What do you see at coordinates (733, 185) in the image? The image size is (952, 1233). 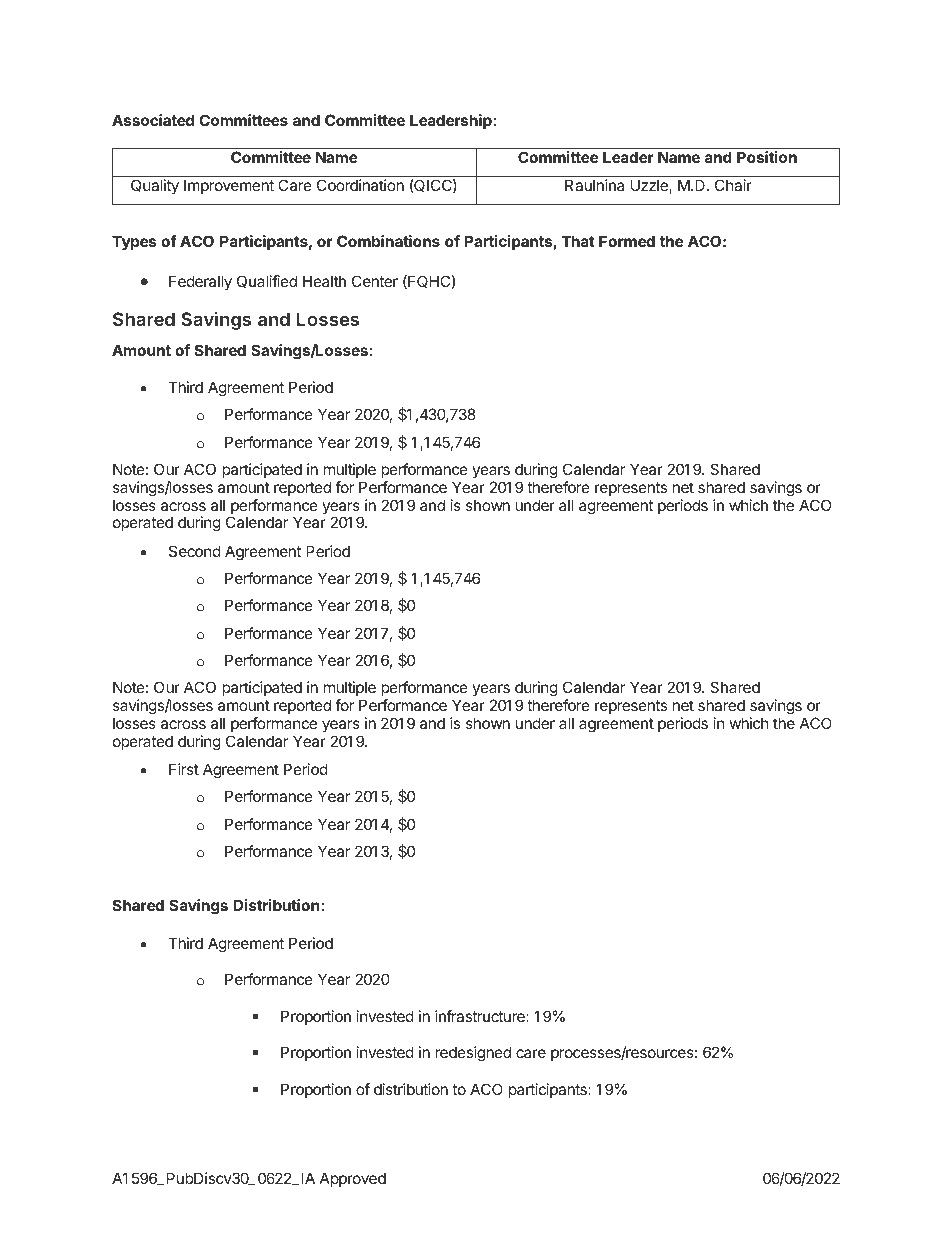 I see `Chair` at bounding box center [733, 185].
